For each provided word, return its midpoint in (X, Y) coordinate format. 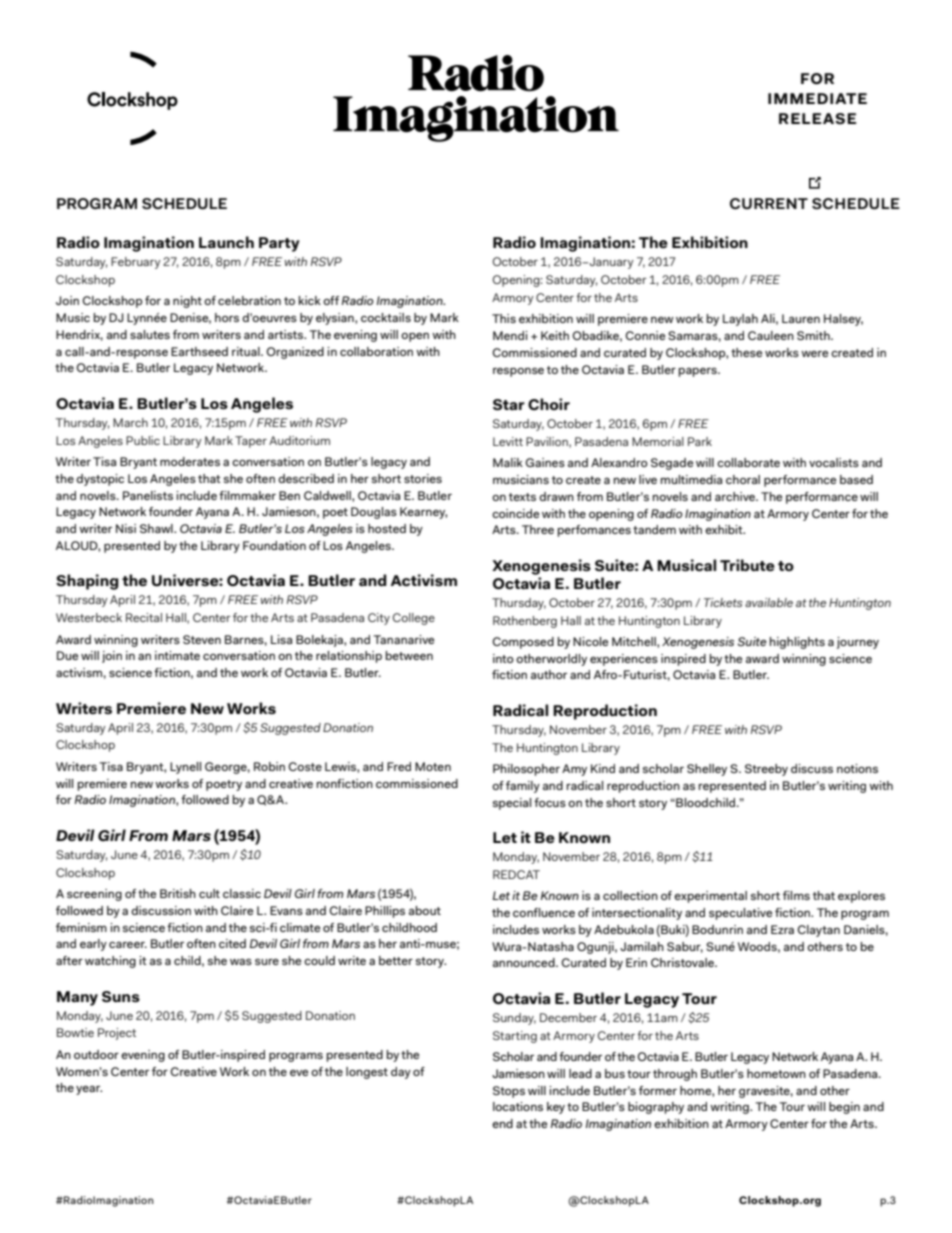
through (675, 1075)
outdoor (96, 1054)
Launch (226, 242)
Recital (144, 617)
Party (279, 244)
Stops (509, 1092)
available (769, 602)
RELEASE (817, 118)
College (414, 619)
